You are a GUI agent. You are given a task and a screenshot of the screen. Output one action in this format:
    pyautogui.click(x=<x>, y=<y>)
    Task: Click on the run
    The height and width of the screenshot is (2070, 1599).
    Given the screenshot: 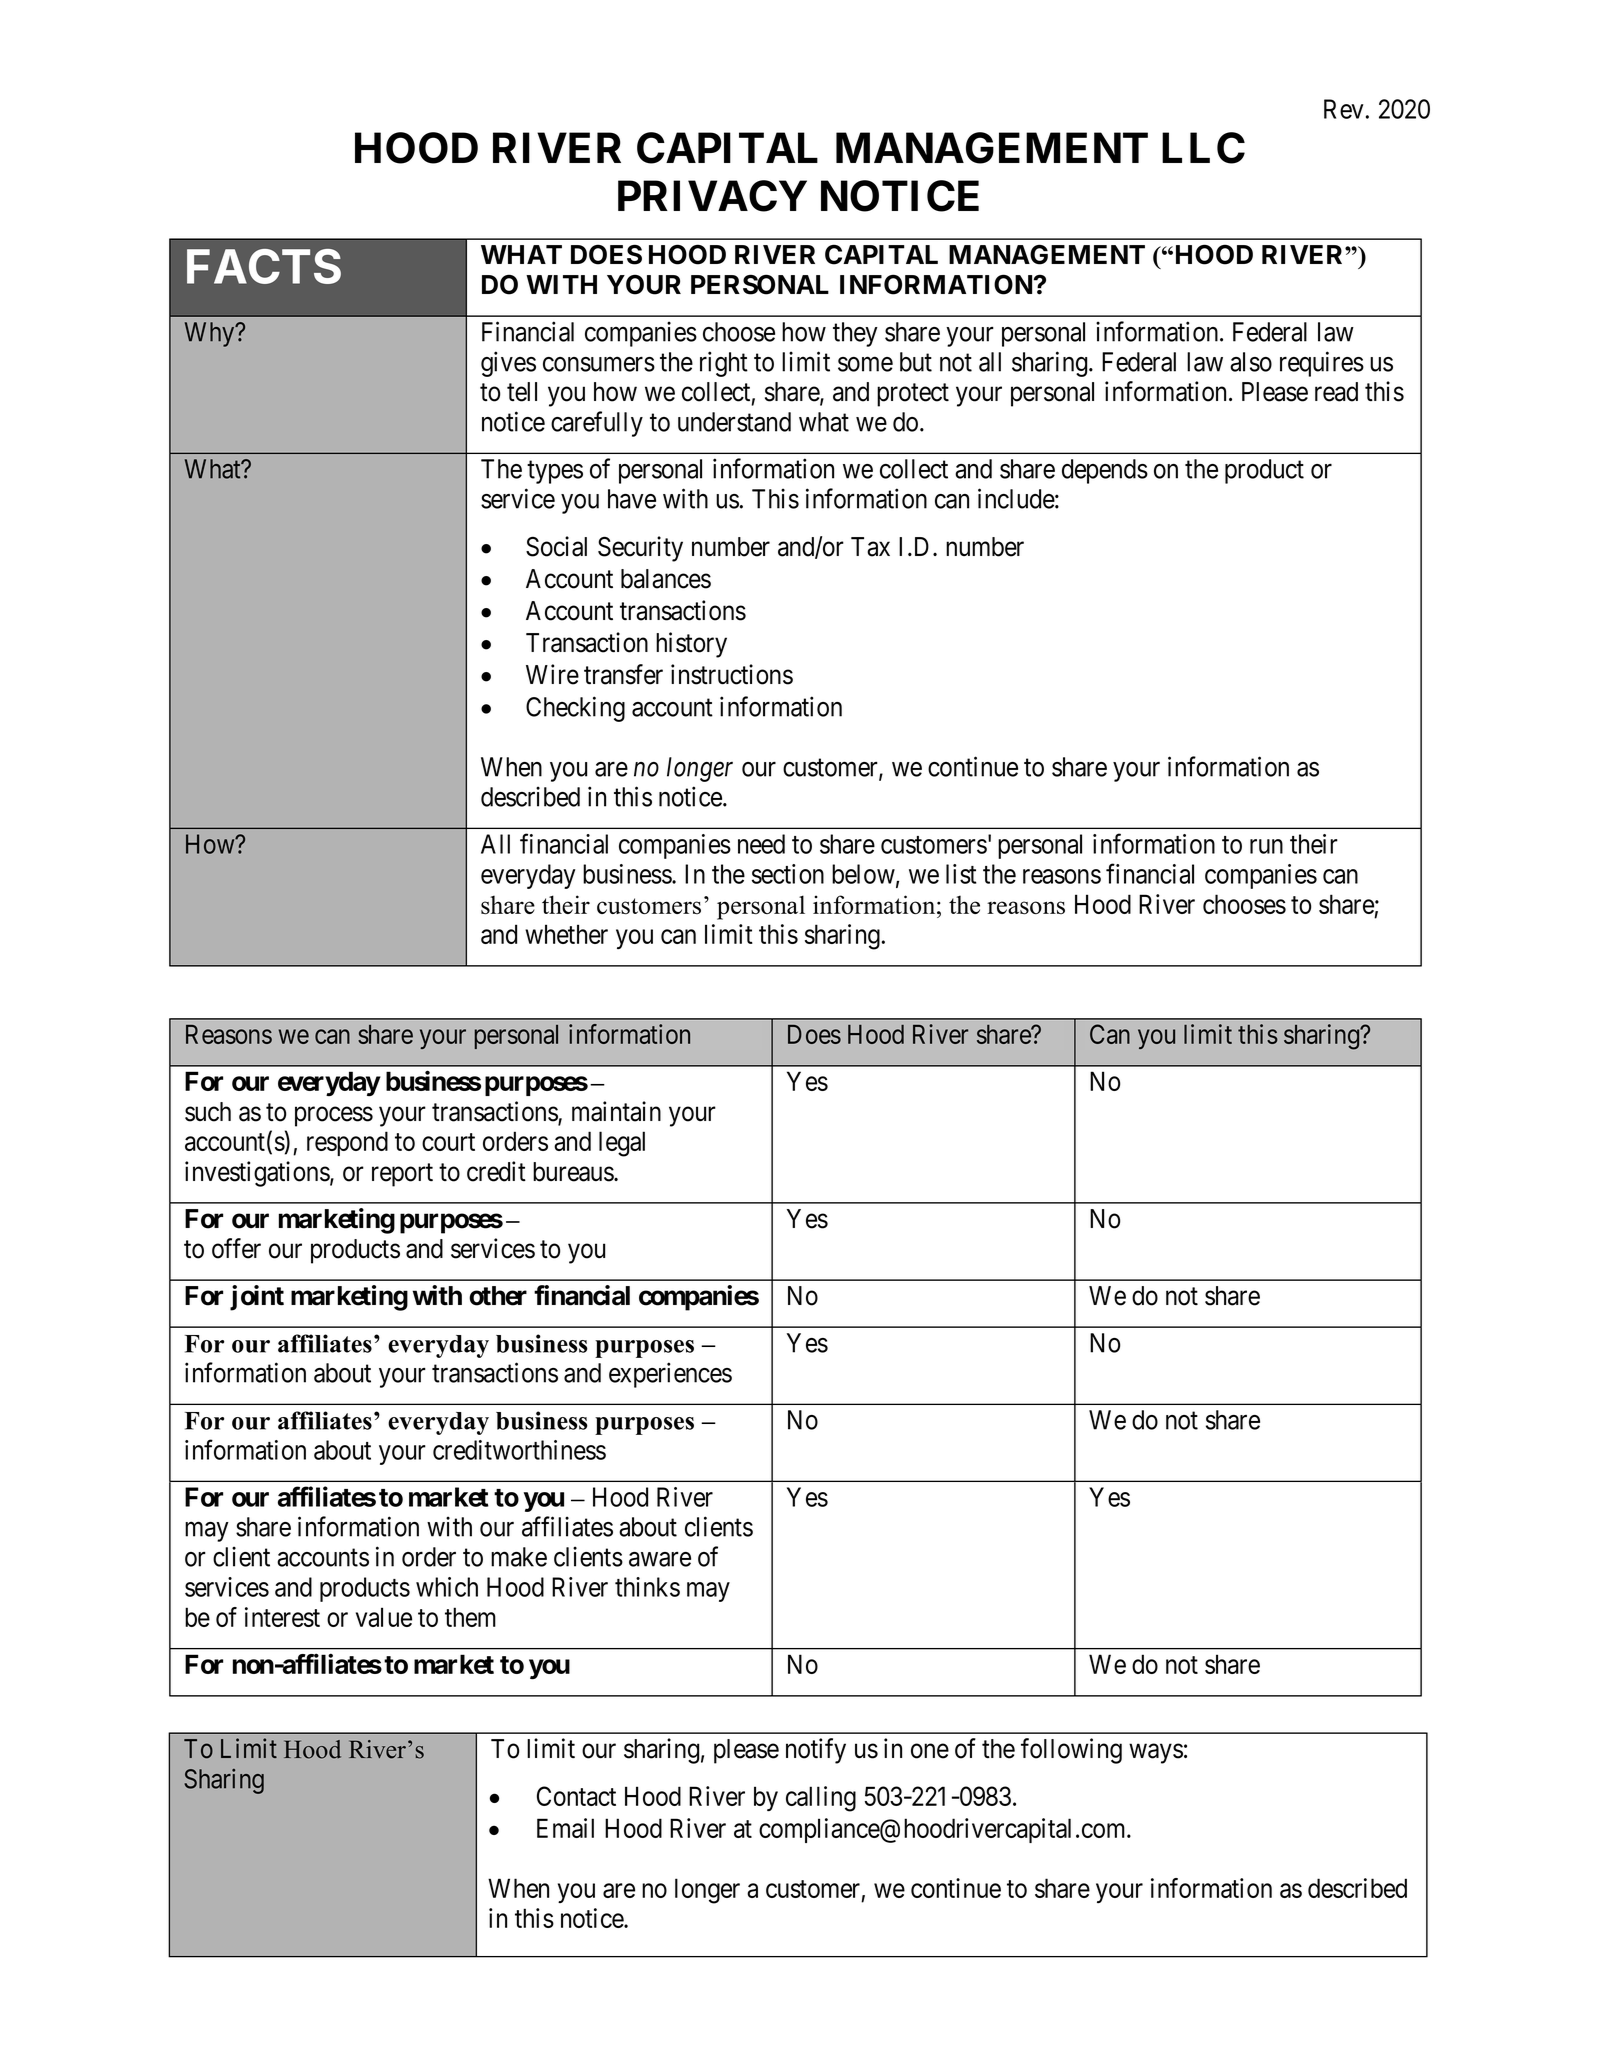 What is the action you would take?
    pyautogui.click(x=1266, y=846)
